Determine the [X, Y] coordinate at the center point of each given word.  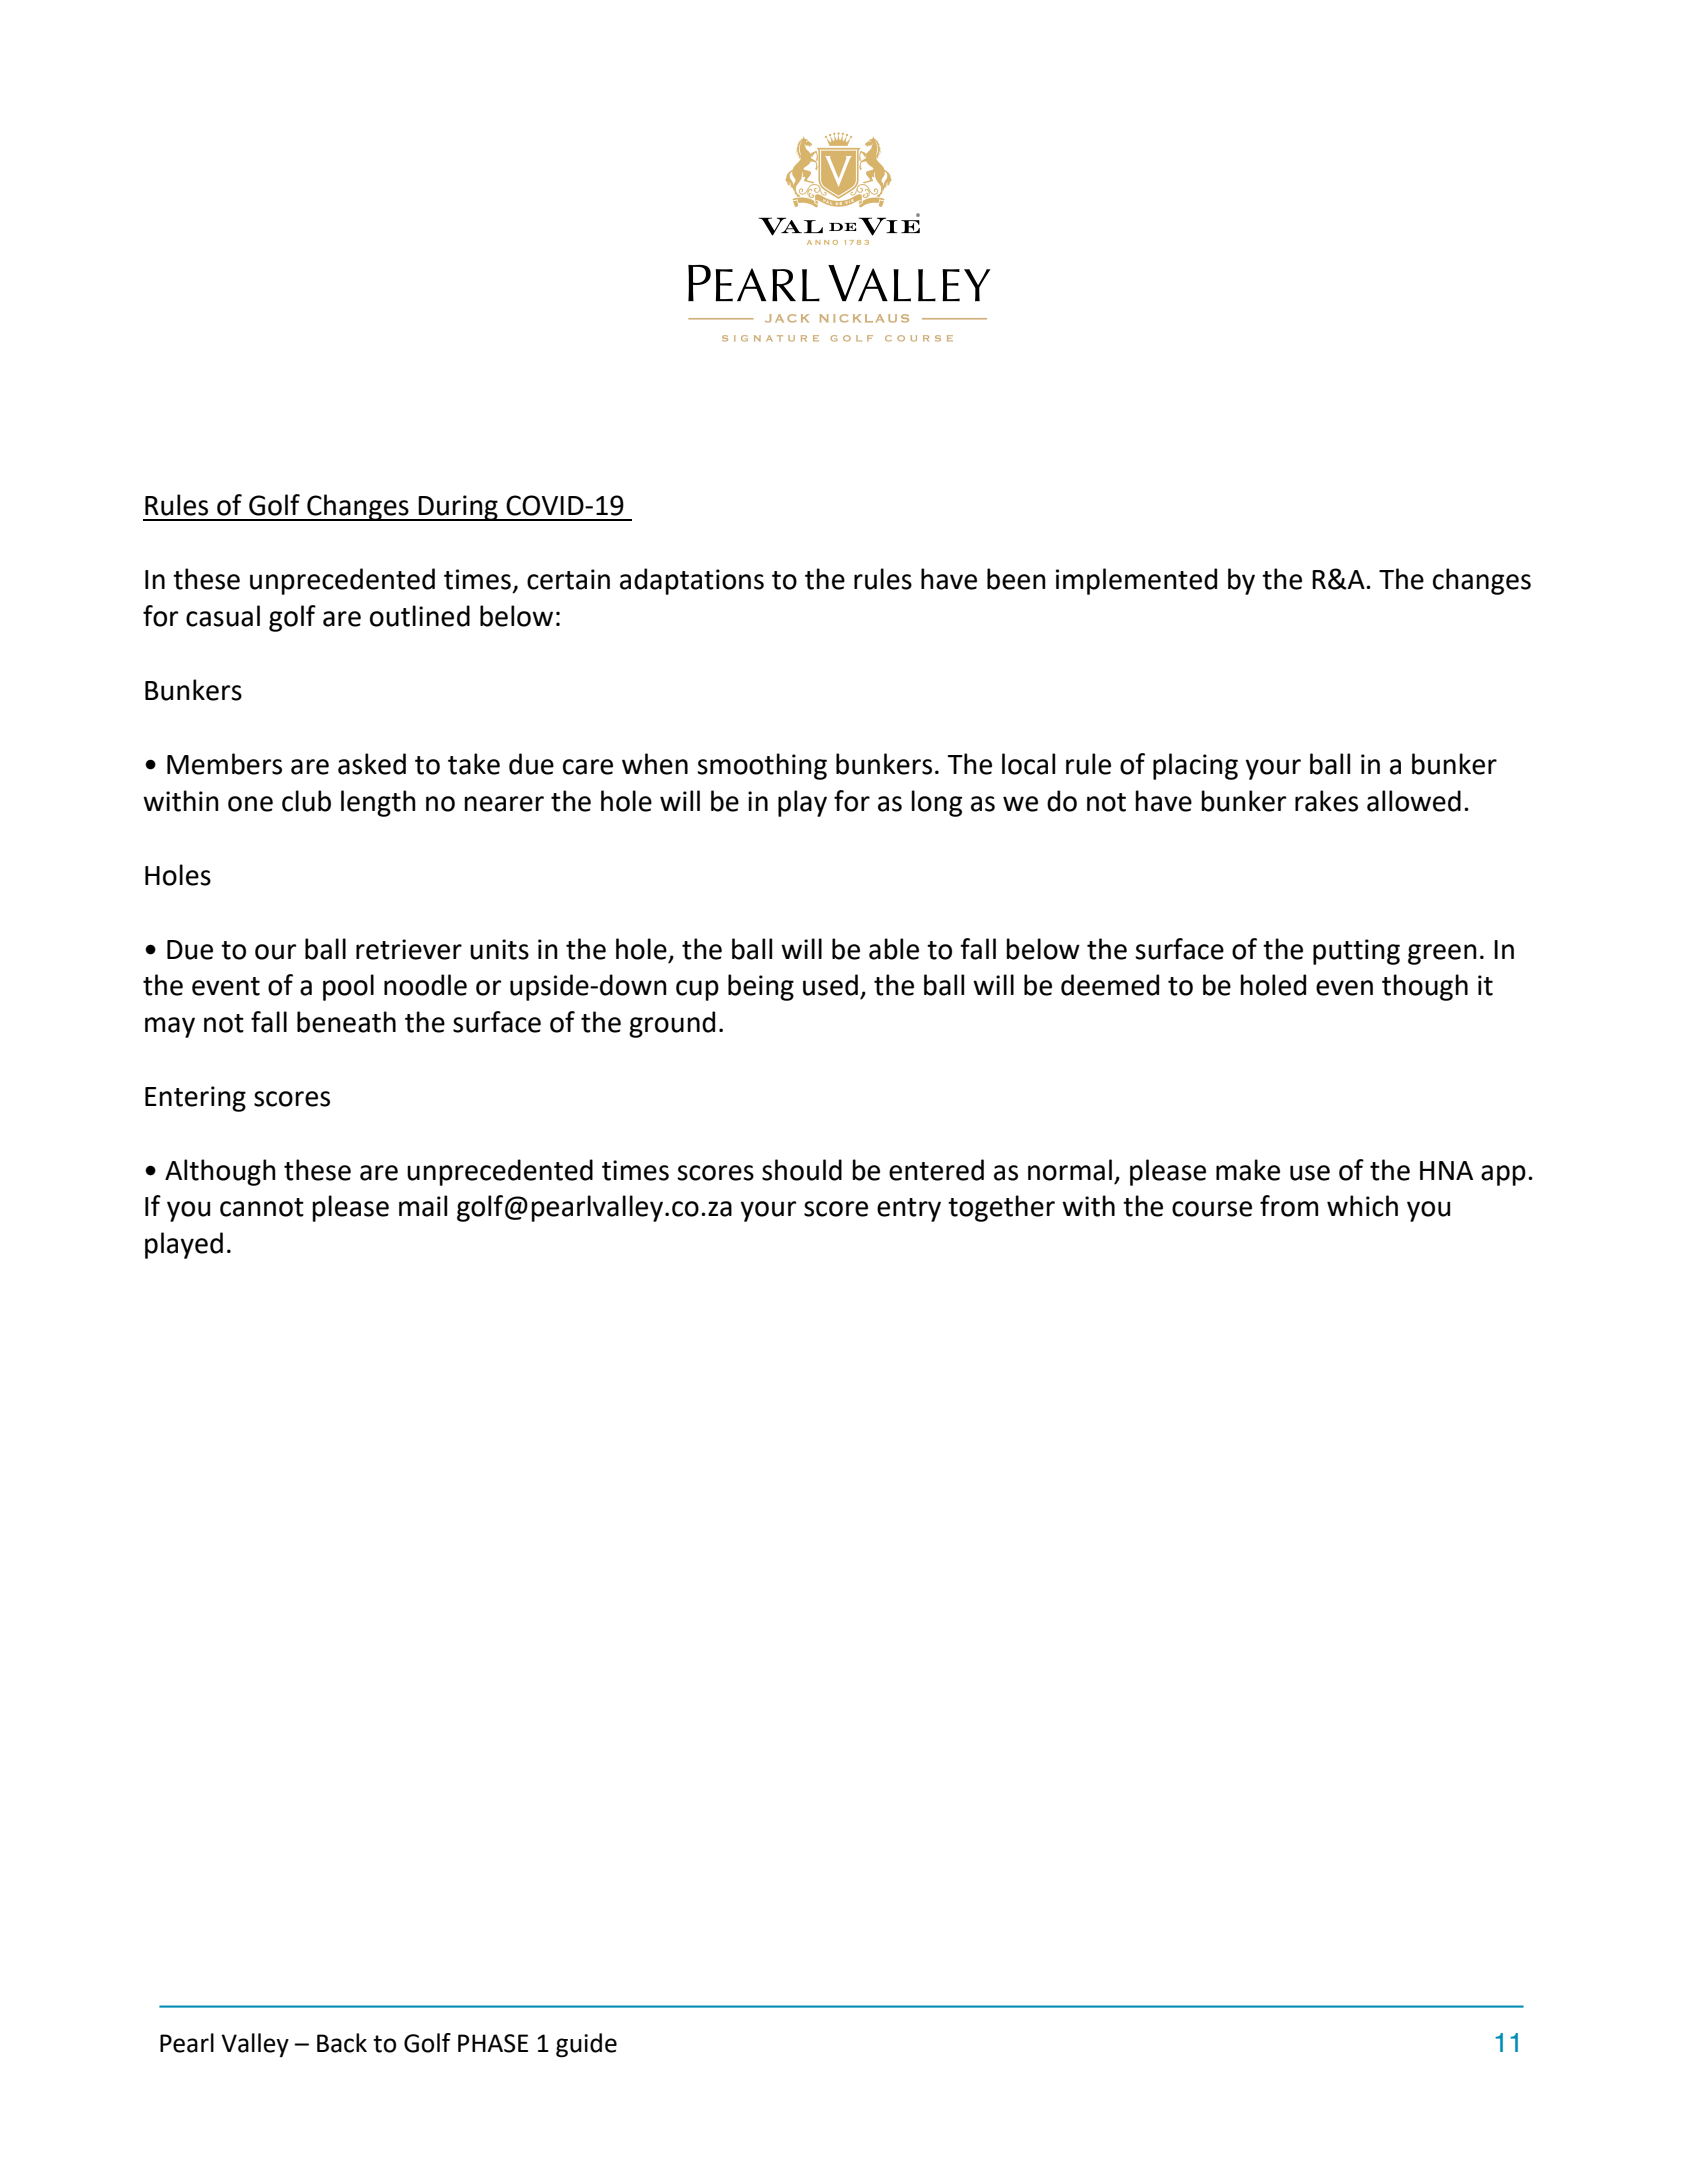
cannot [262, 1207]
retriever [409, 949]
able [894, 949]
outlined [420, 616]
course [1212, 1209]
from [1289, 1206]
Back [342, 2043]
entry [909, 1210]
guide [586, 2045]
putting [1356, 952]
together [1001, 1208]
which [1362, 1206]
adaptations [692, 581]
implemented [1136, 581]
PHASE [493, 2043]
